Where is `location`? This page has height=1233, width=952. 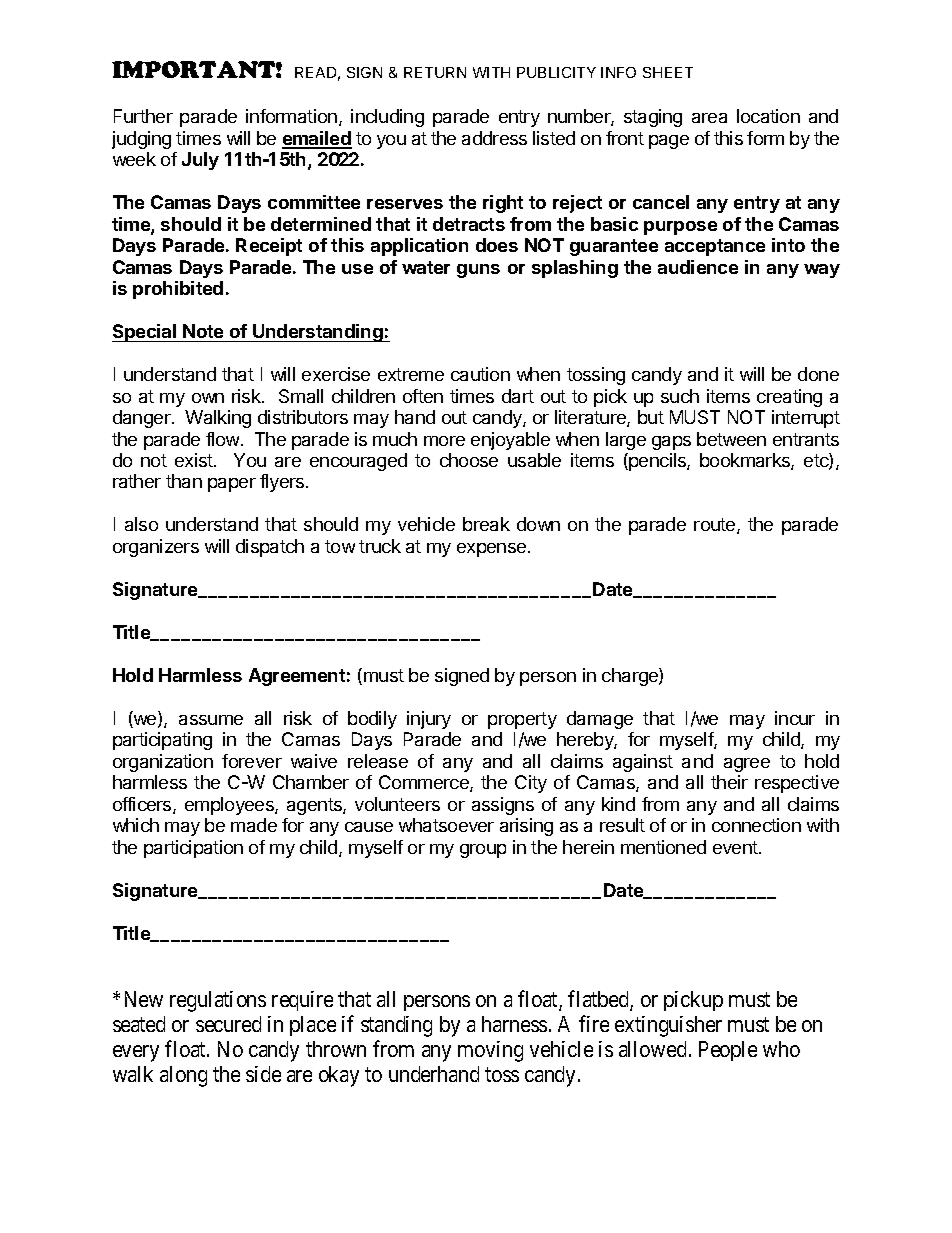
location is located at coordinates (768, 116).
